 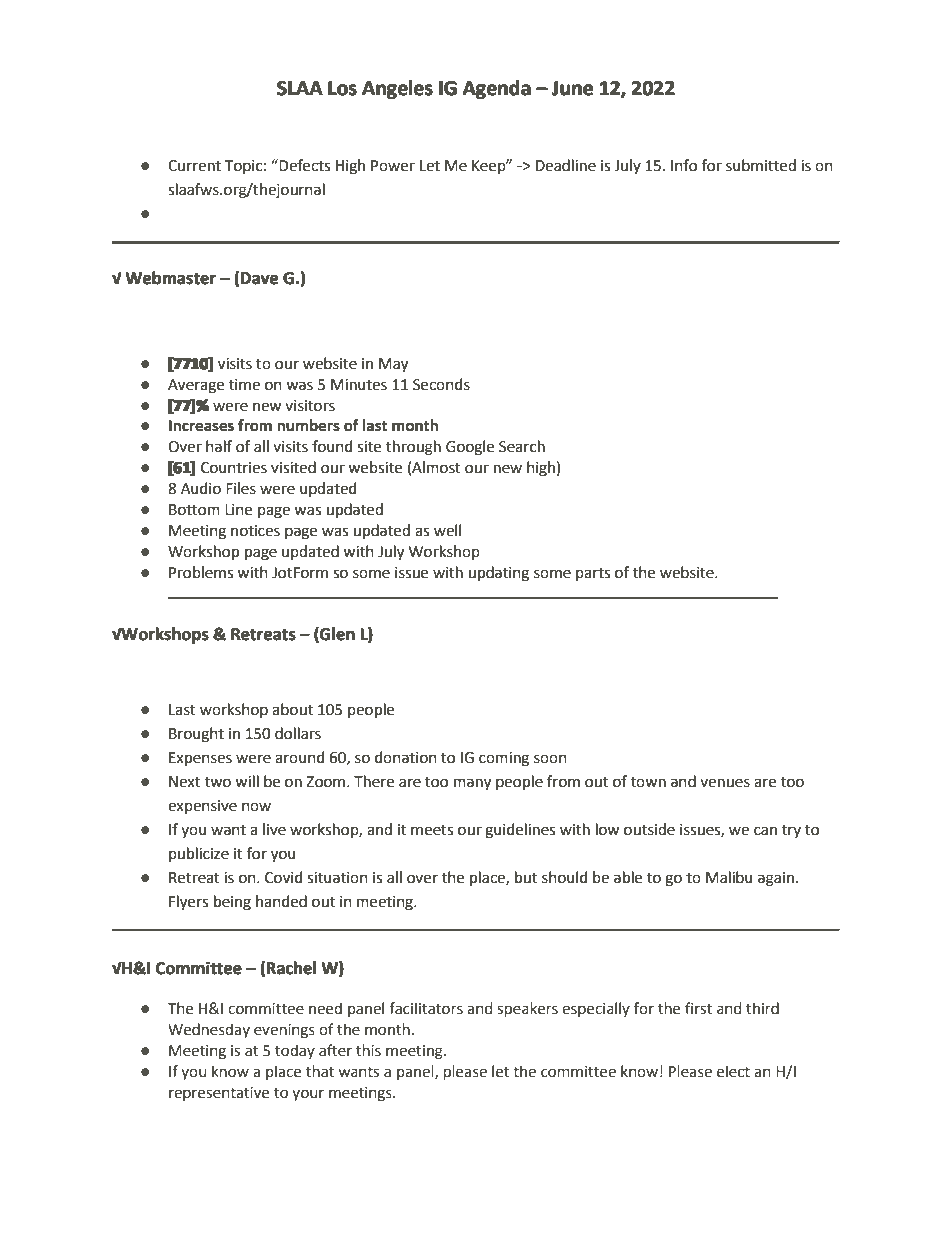 What do you see at coordinates (194, 166) in the page?
I see `Current` at bounding box center [194, 166].
